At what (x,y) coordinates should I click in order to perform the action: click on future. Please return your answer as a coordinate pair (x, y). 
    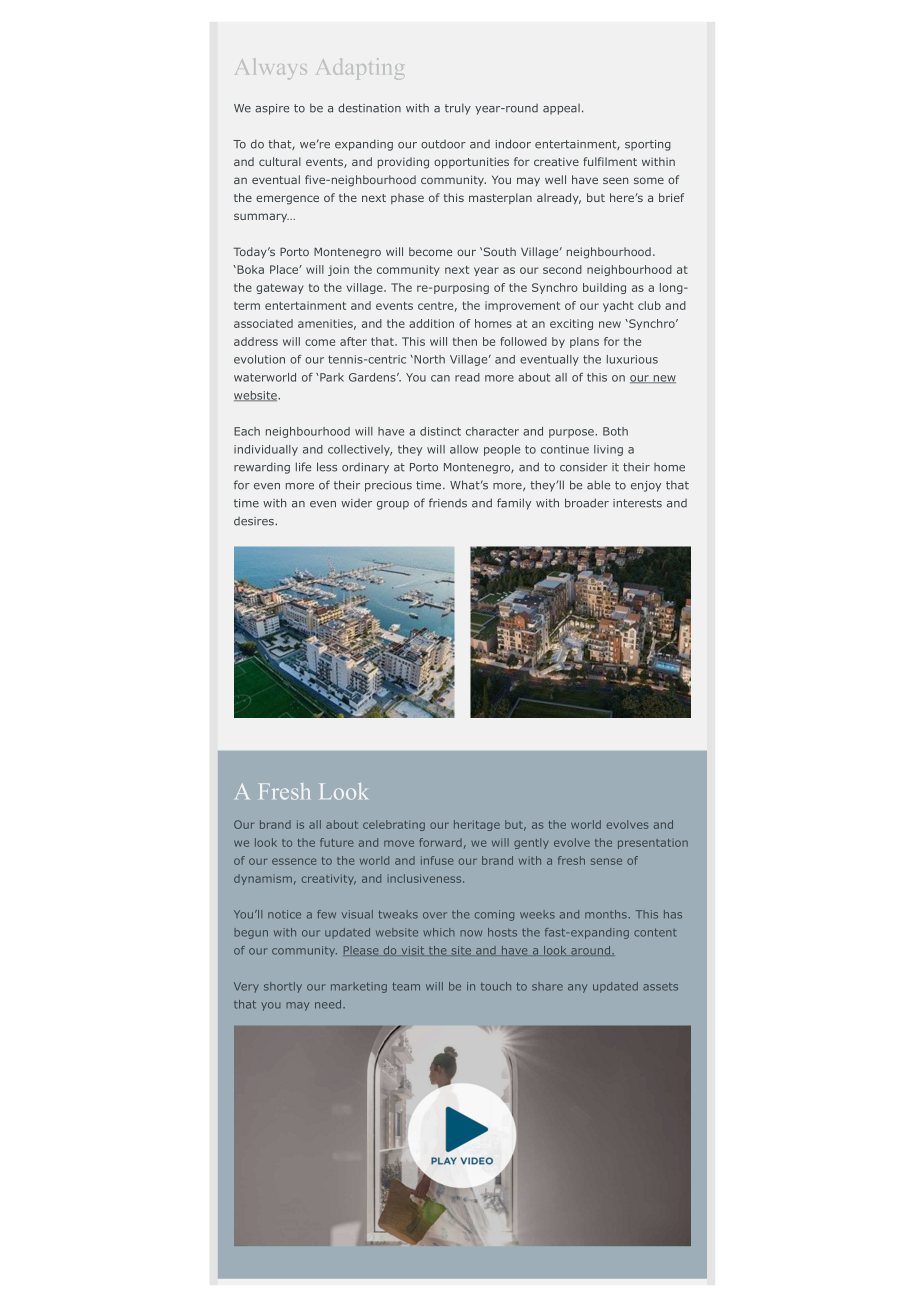
    Looking at the image, I should click on (336, 842).
